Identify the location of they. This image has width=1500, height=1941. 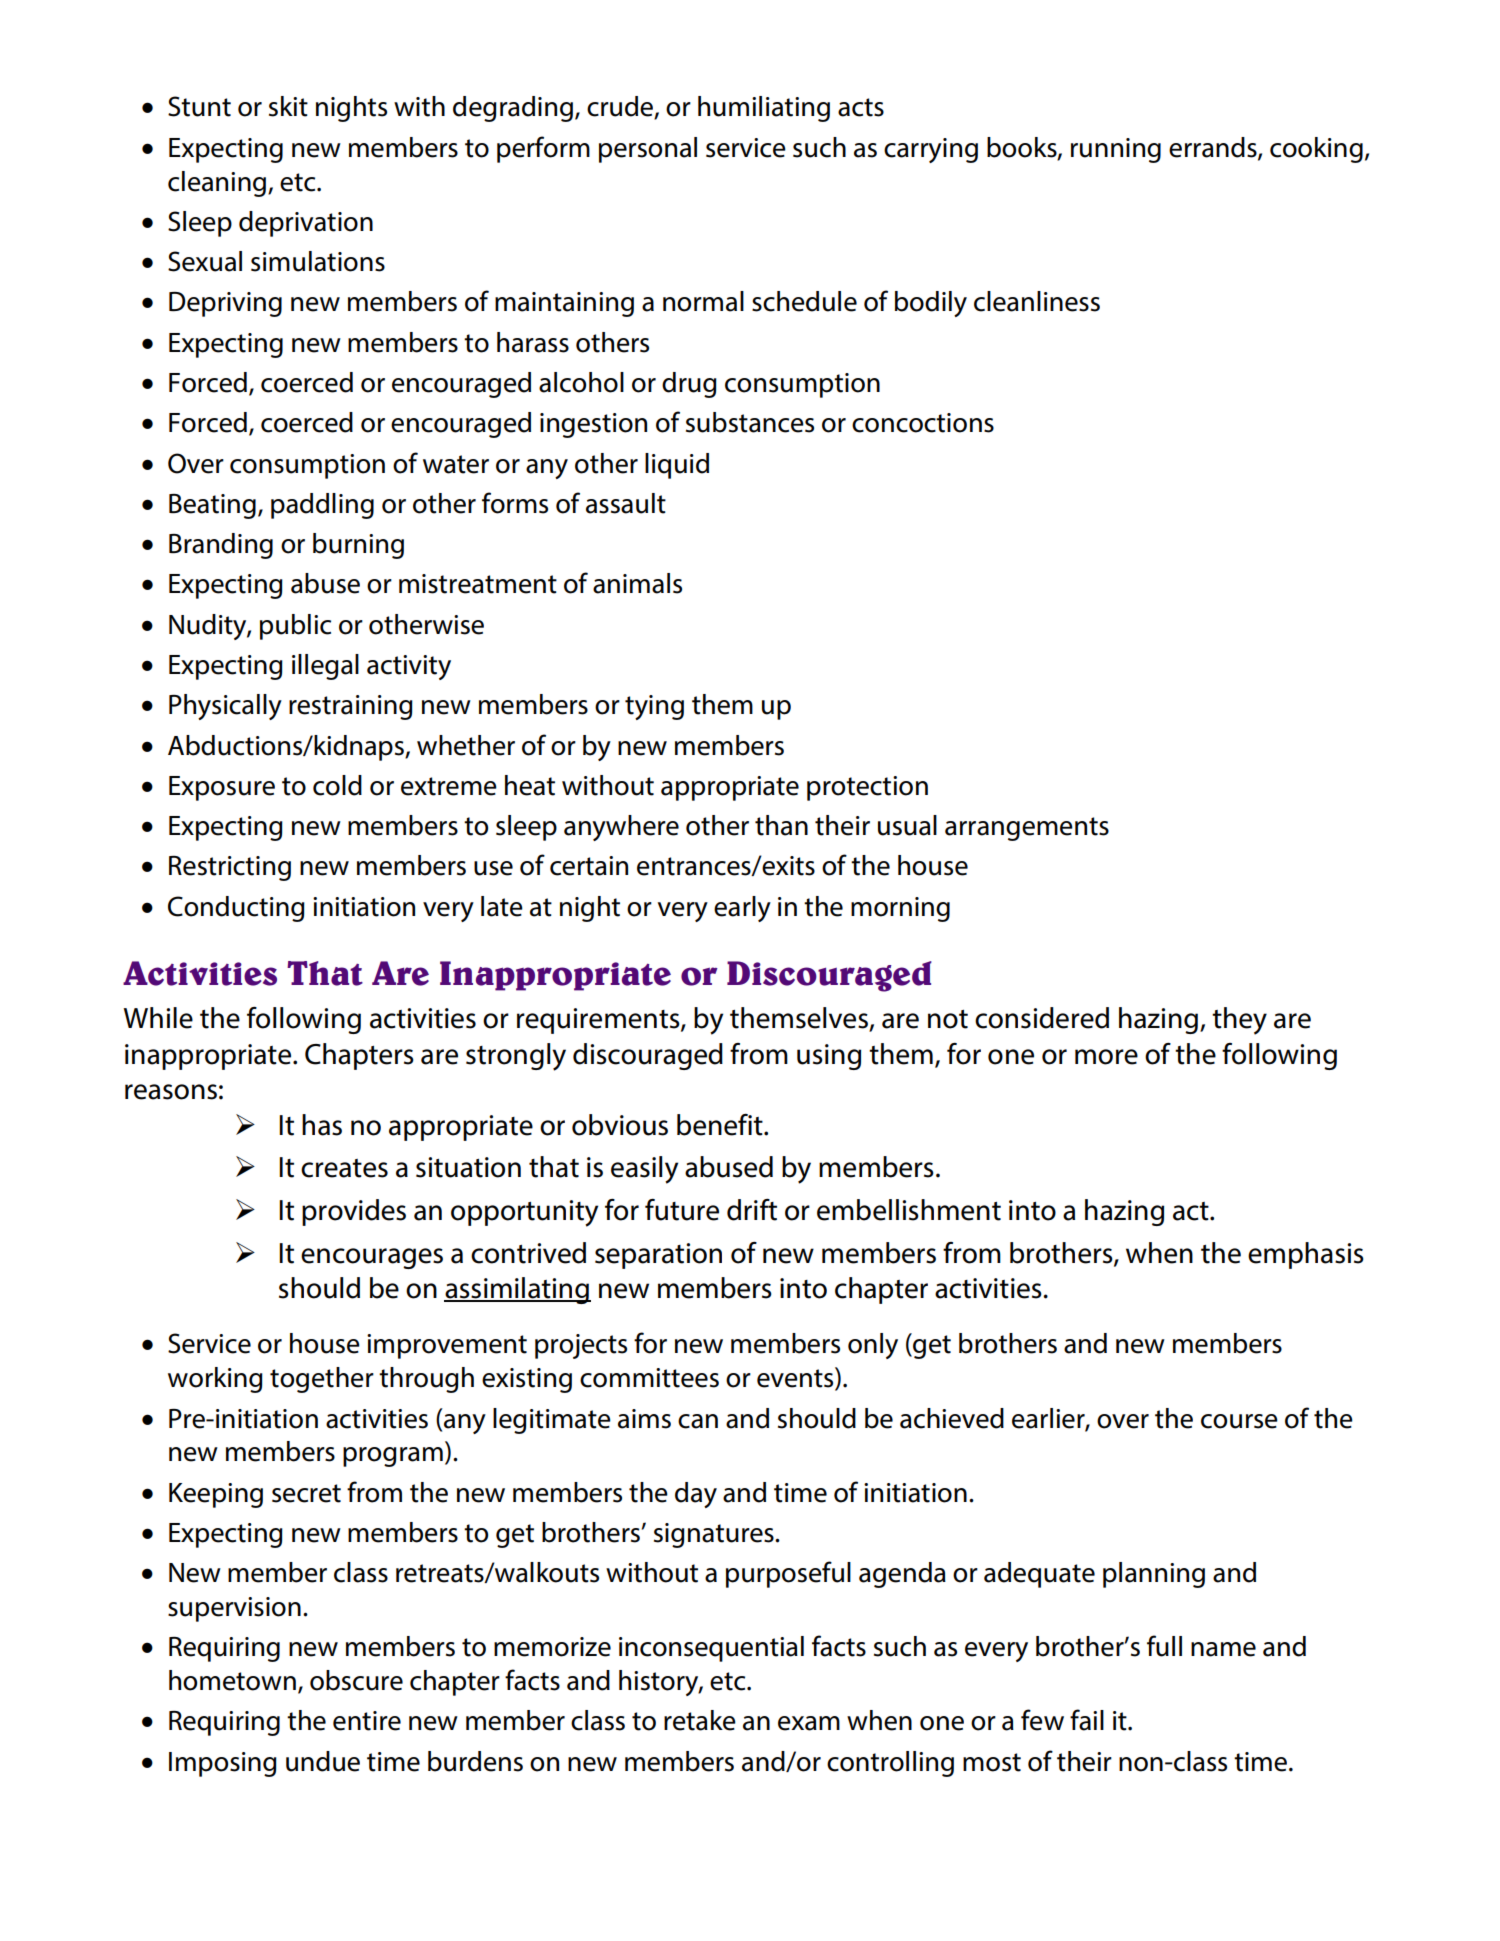
(1239, 1021).
